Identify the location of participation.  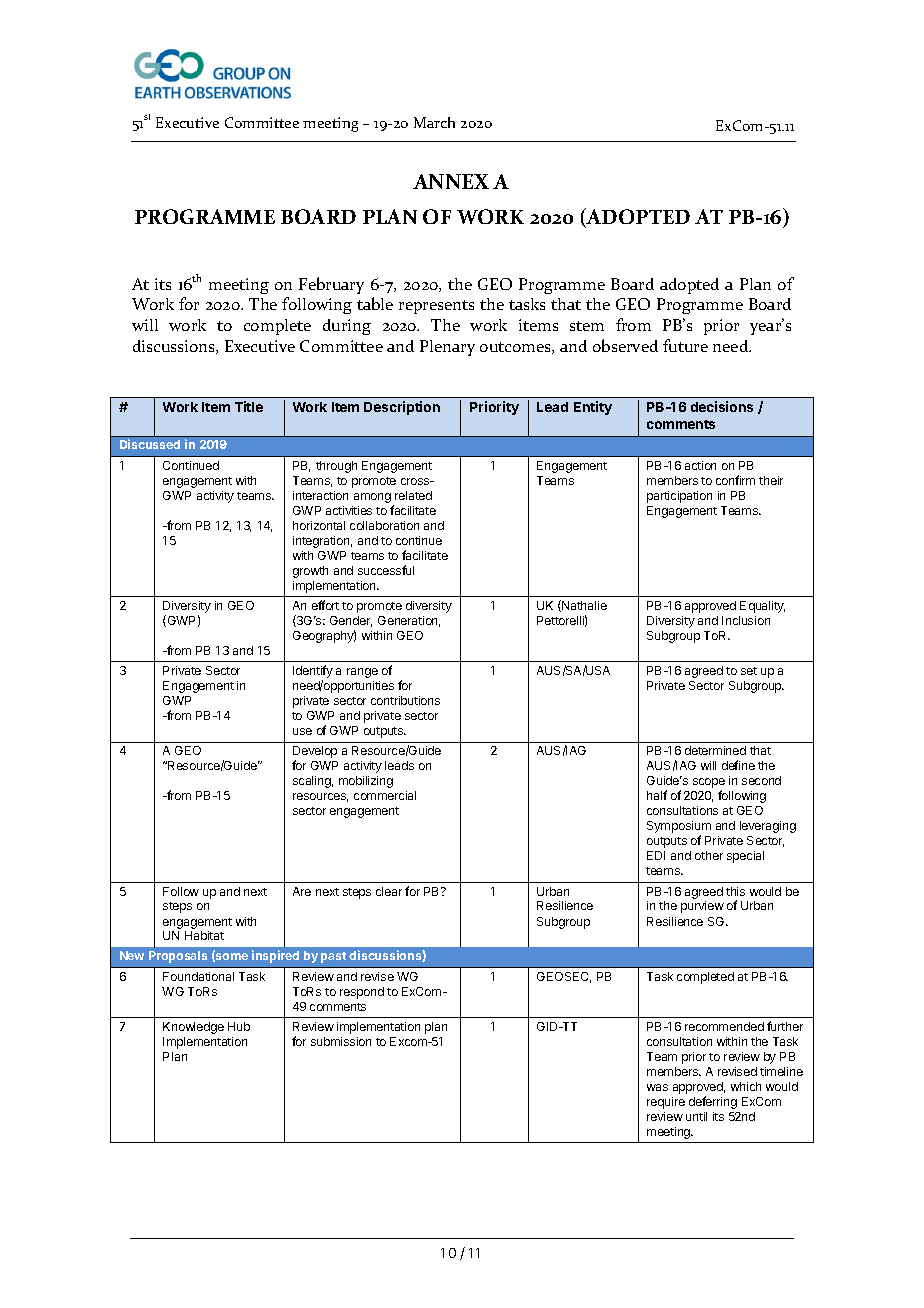
(679, 497).
